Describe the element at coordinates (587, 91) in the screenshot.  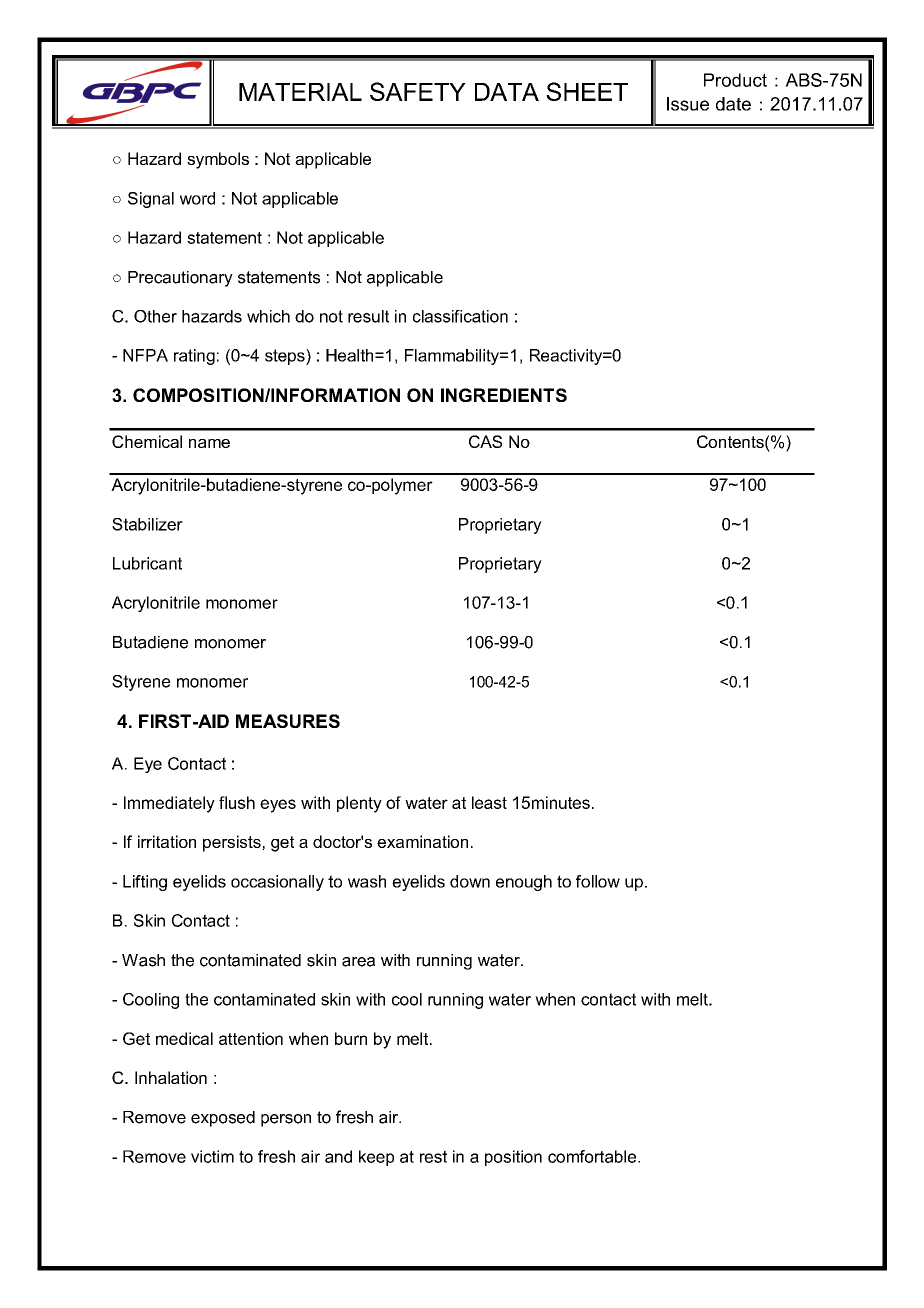
I see `SHEET` at that location.
